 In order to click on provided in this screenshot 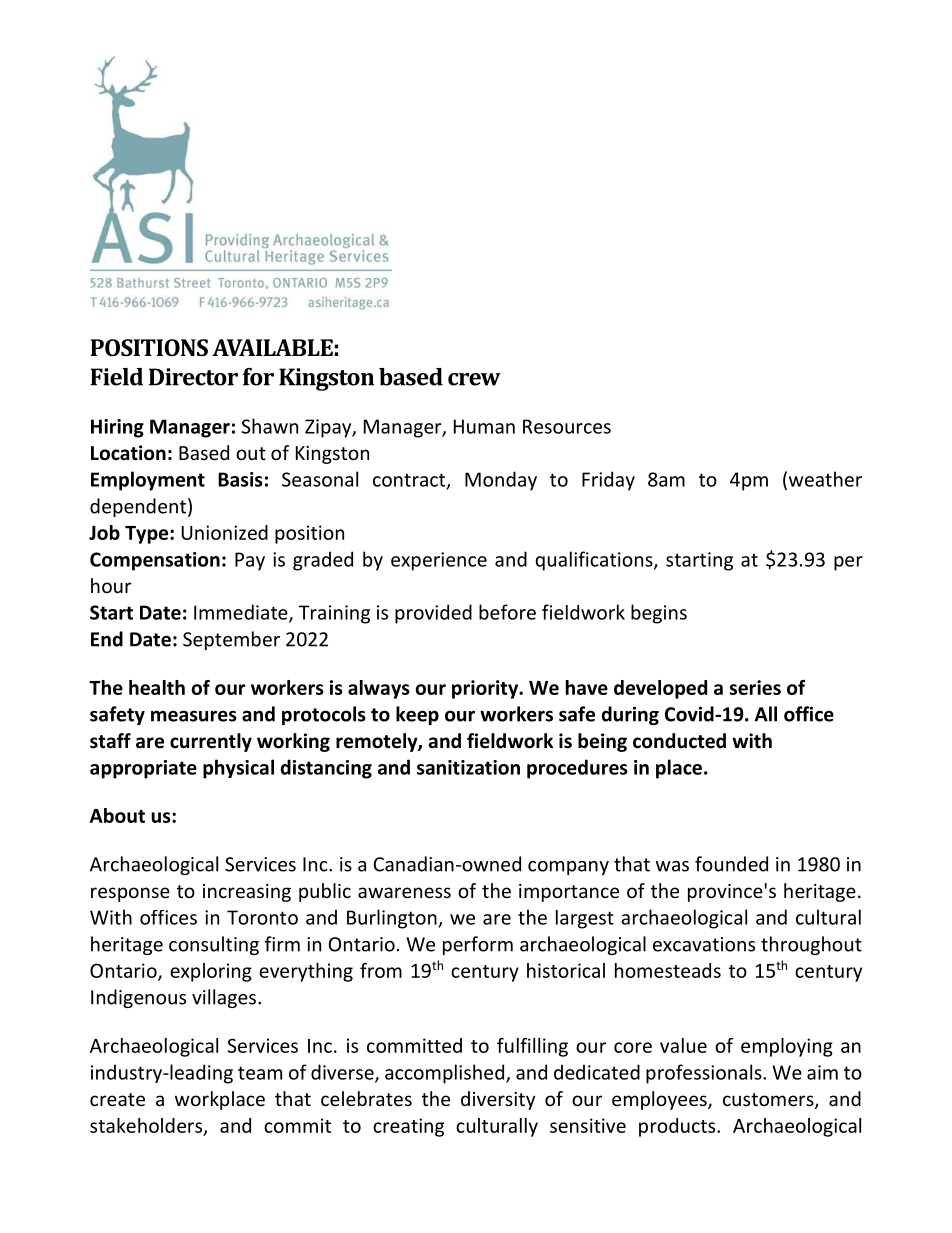, I will do `click(433, 614)`.
